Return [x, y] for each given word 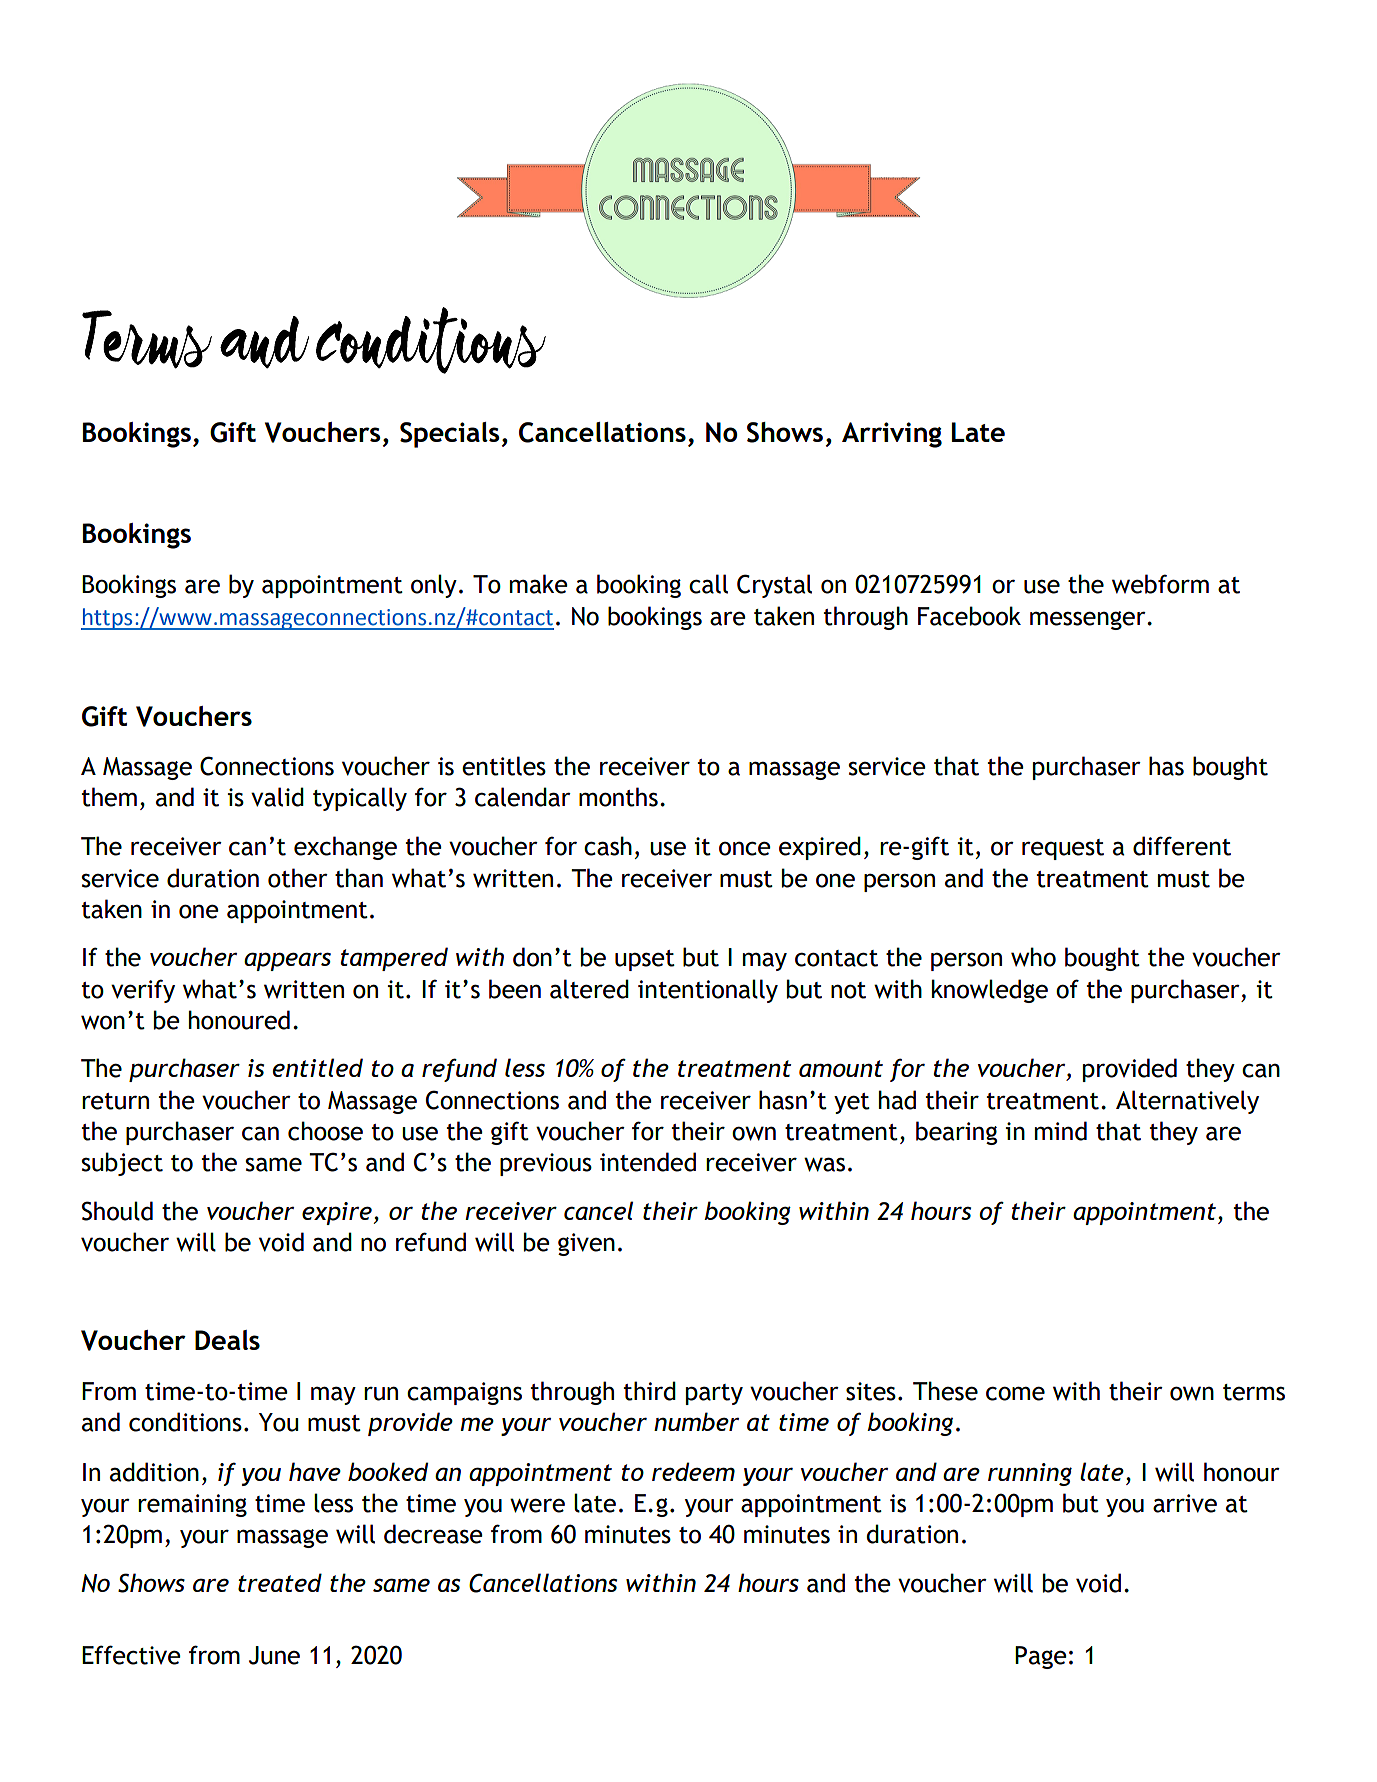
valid [277, 797]
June [274, 1655]
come [1015, 1393]
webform [1160, 584]
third [650, 1391]
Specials [449, 435]
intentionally [708, 991]
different [1182, 846]
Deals [227, 1340]
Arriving [892, 435]
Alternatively [1187, 1102]
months [618, 797]
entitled [318, 1067]
